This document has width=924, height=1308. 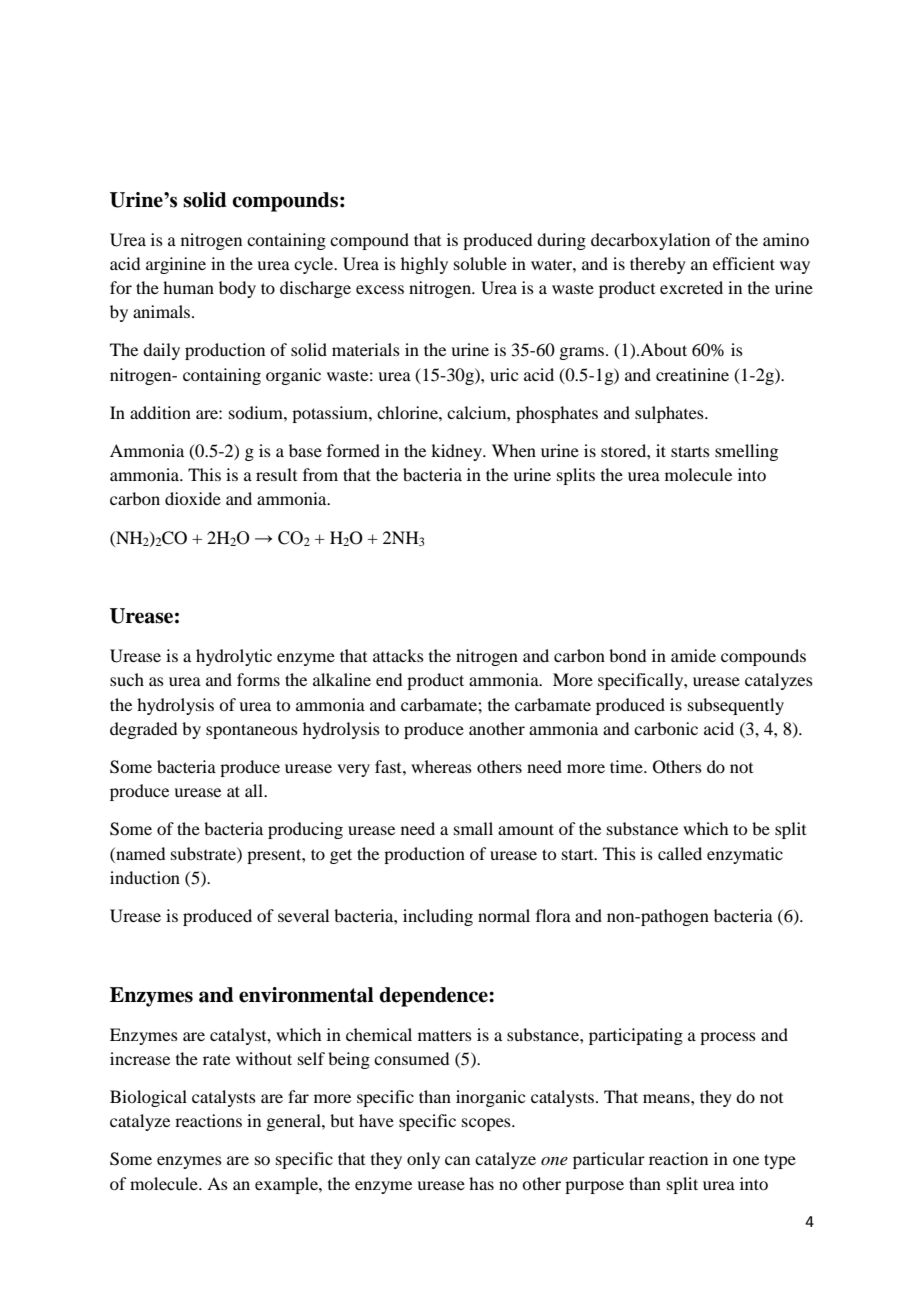 I want to click on several, so click(x=303, y=915).
